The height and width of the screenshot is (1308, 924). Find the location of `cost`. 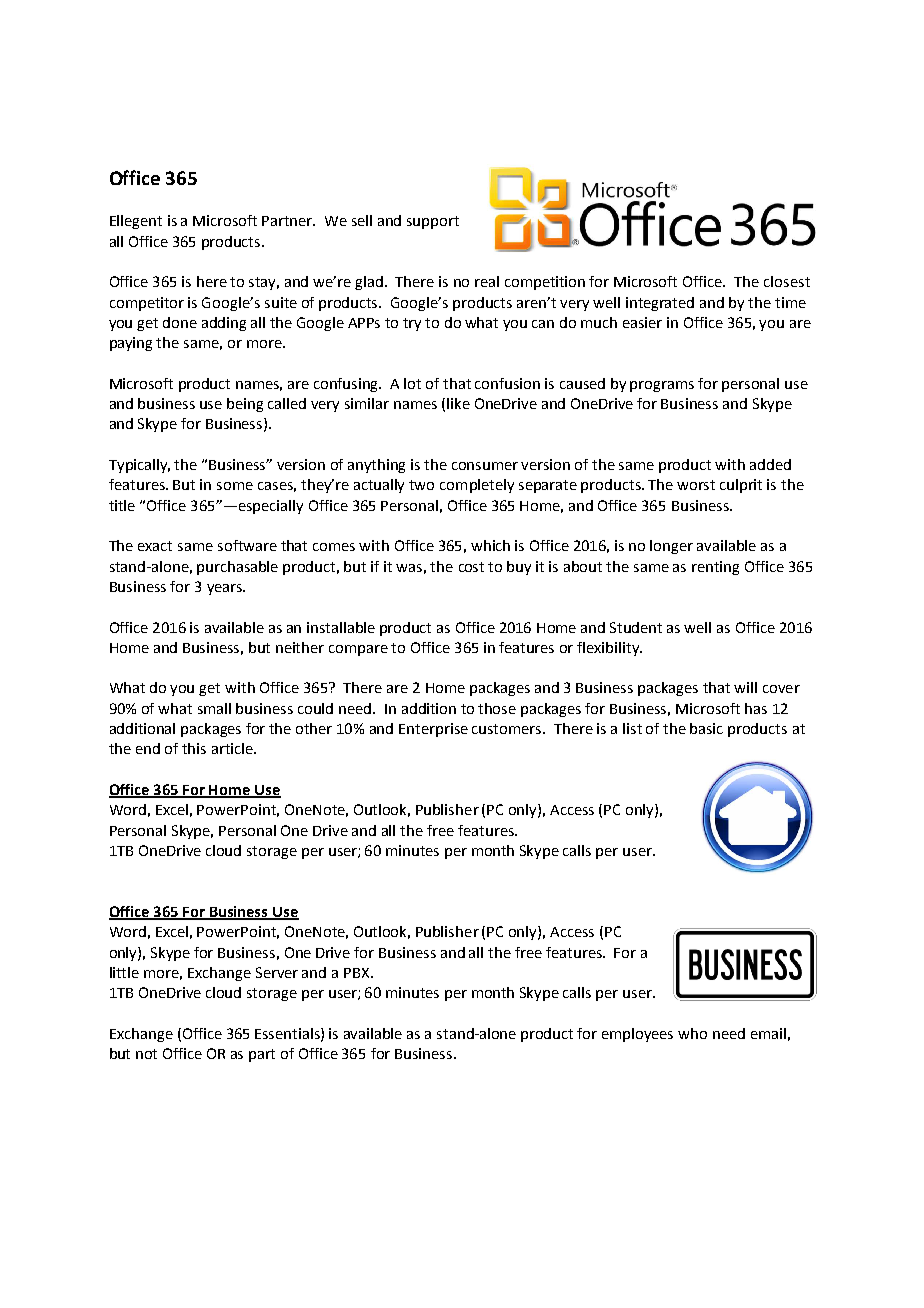

cost is located at coordinates (471, 567).
